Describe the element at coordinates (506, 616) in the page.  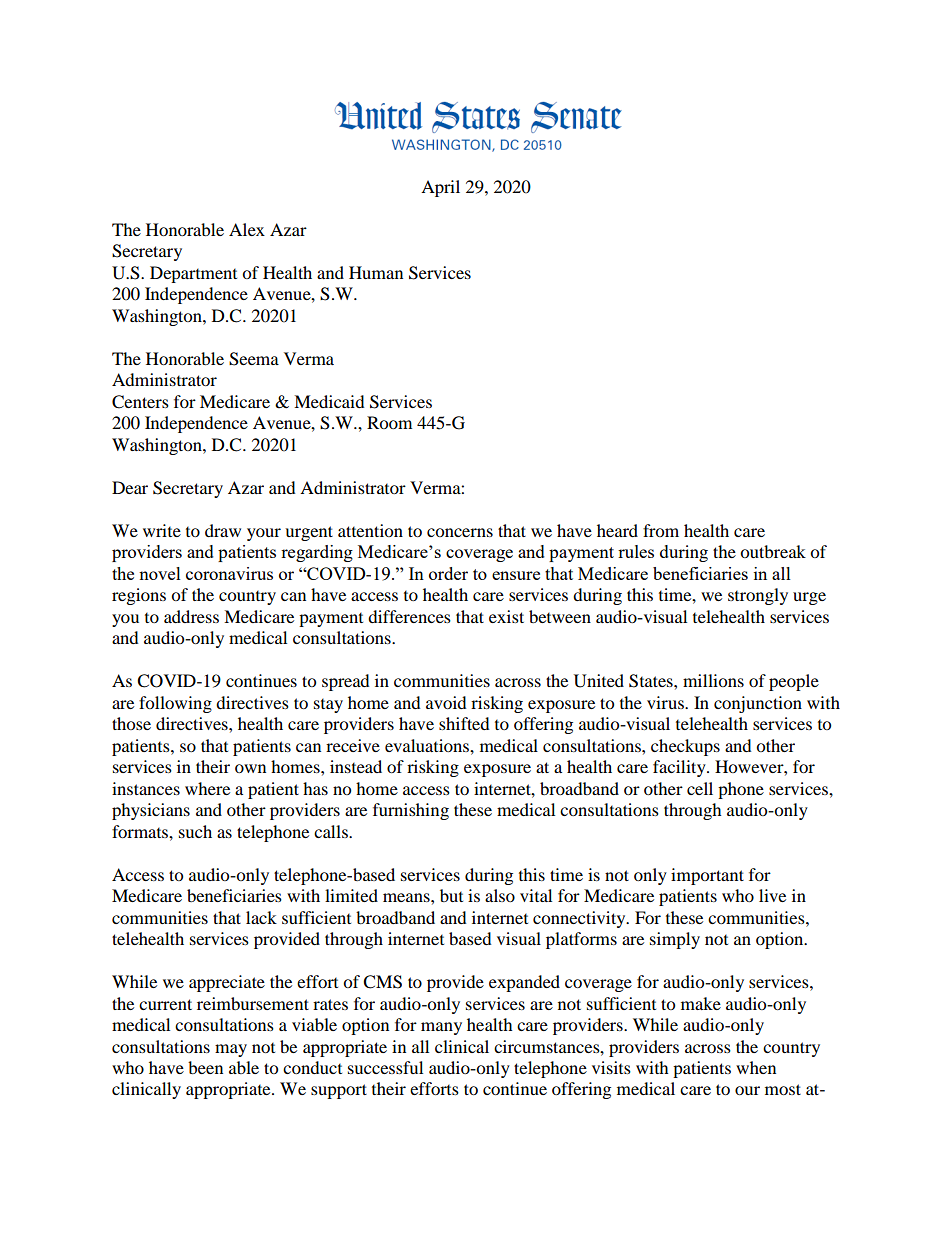
I see `exist` at that location.
